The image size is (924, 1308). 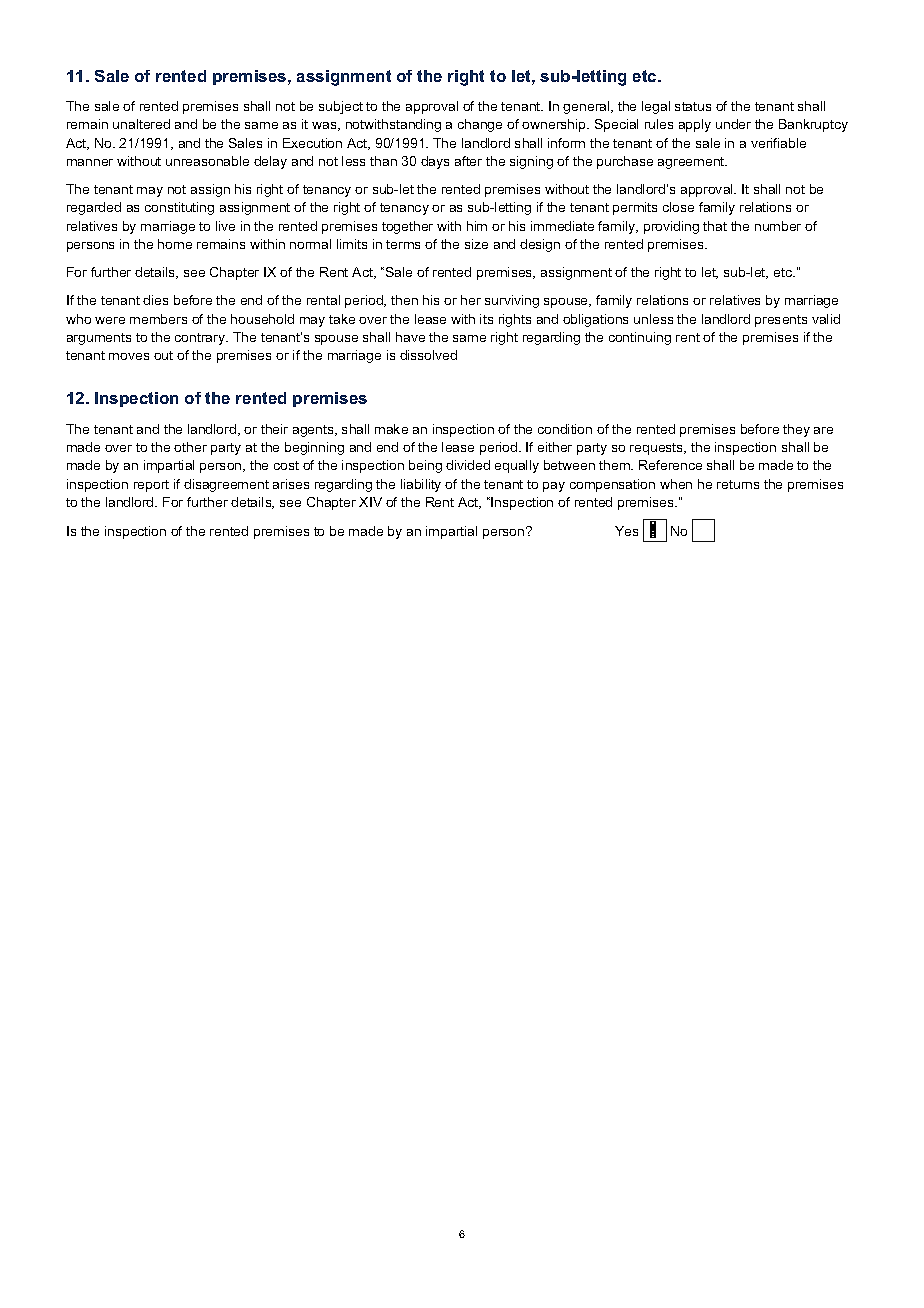 What do you see at coordinates (480, 125) in the document?
I see `change` at bounding box center [480, 125].
